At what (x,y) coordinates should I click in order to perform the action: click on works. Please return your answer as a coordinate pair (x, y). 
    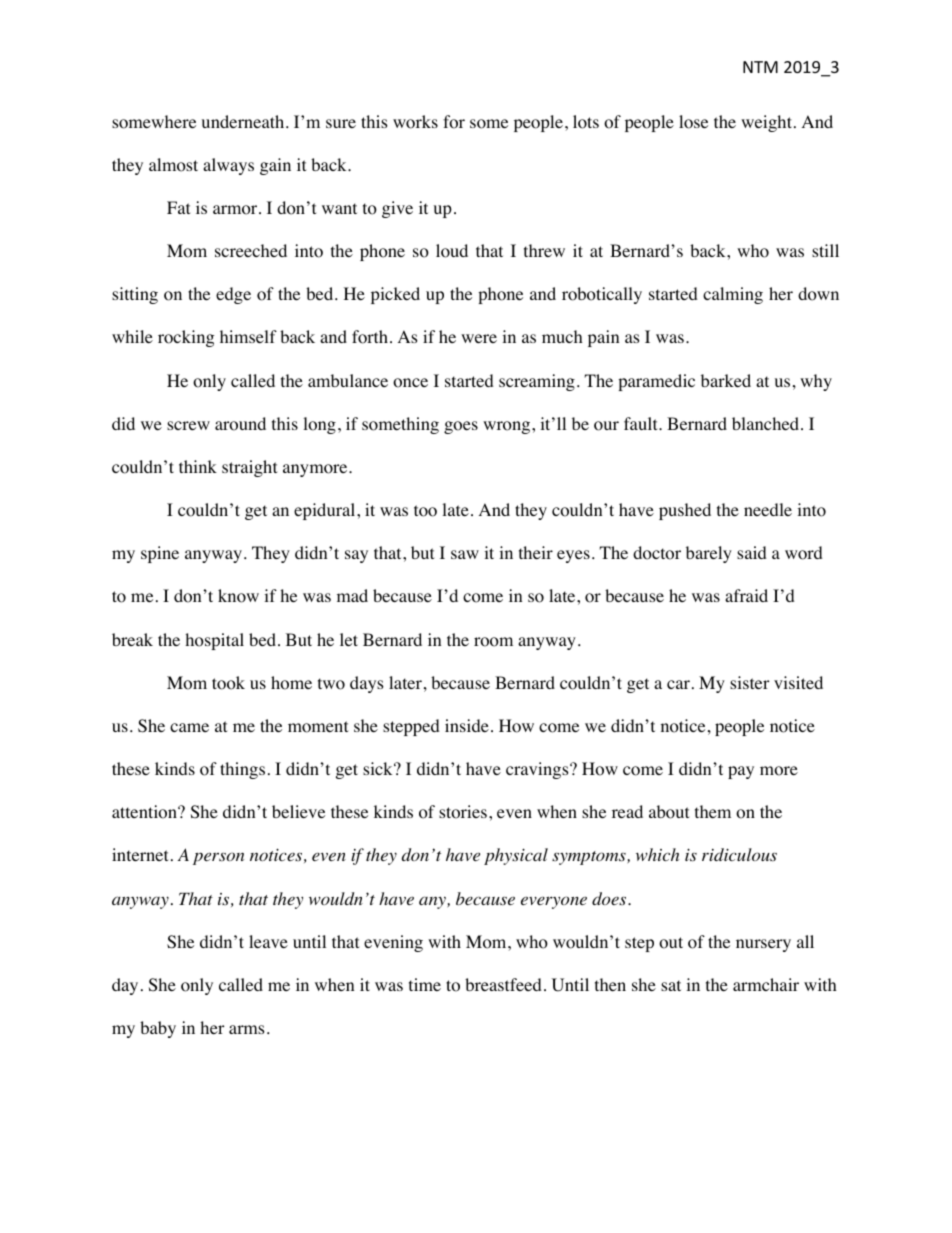
    Looking at the image, I should click on (415, 122).
